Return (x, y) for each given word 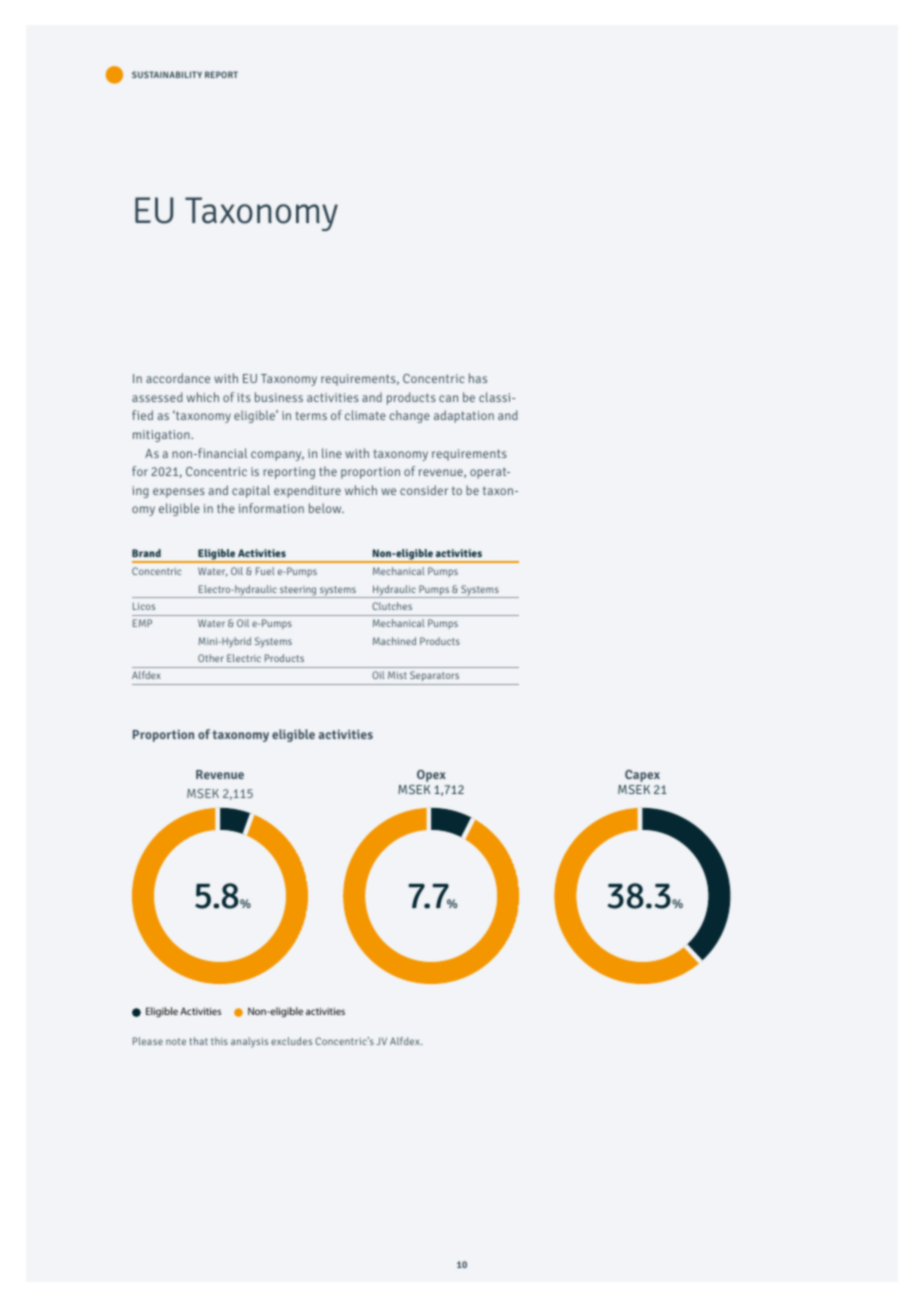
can (448, 398)
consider (424, 490)
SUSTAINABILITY (167, 74)
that (199, 1041)
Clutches (392, 606)
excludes (291, 1041)
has (478, 378)
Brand (146, 553)
